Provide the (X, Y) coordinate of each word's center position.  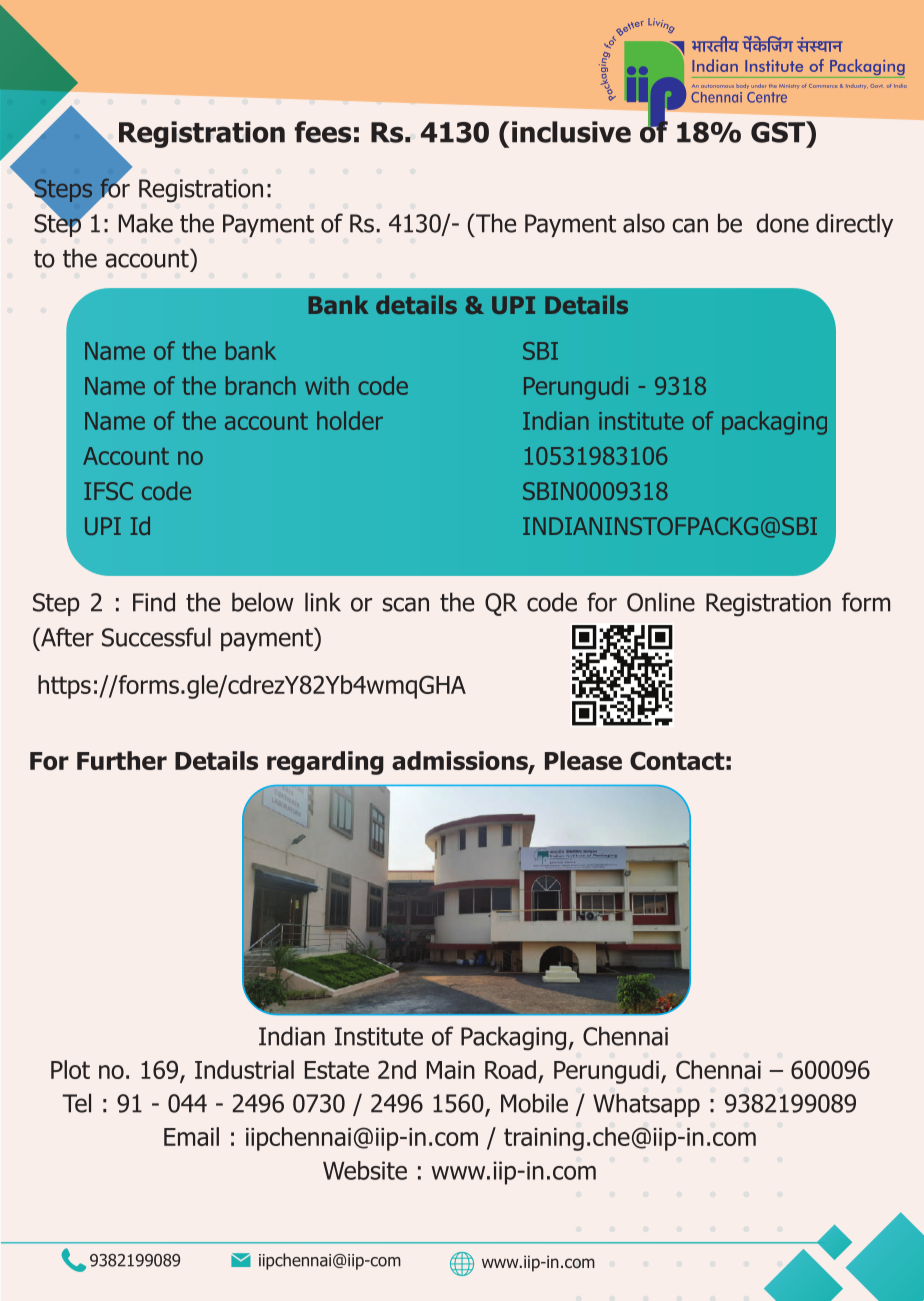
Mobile (534, 1103)
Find (154, 602)
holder (350, 420)
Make (146, 223)
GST (779, 132)
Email (191, 1136)
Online (661, 602)
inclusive (571, 132)
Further (122, 760)
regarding (325, 763)
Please (583, 760)
